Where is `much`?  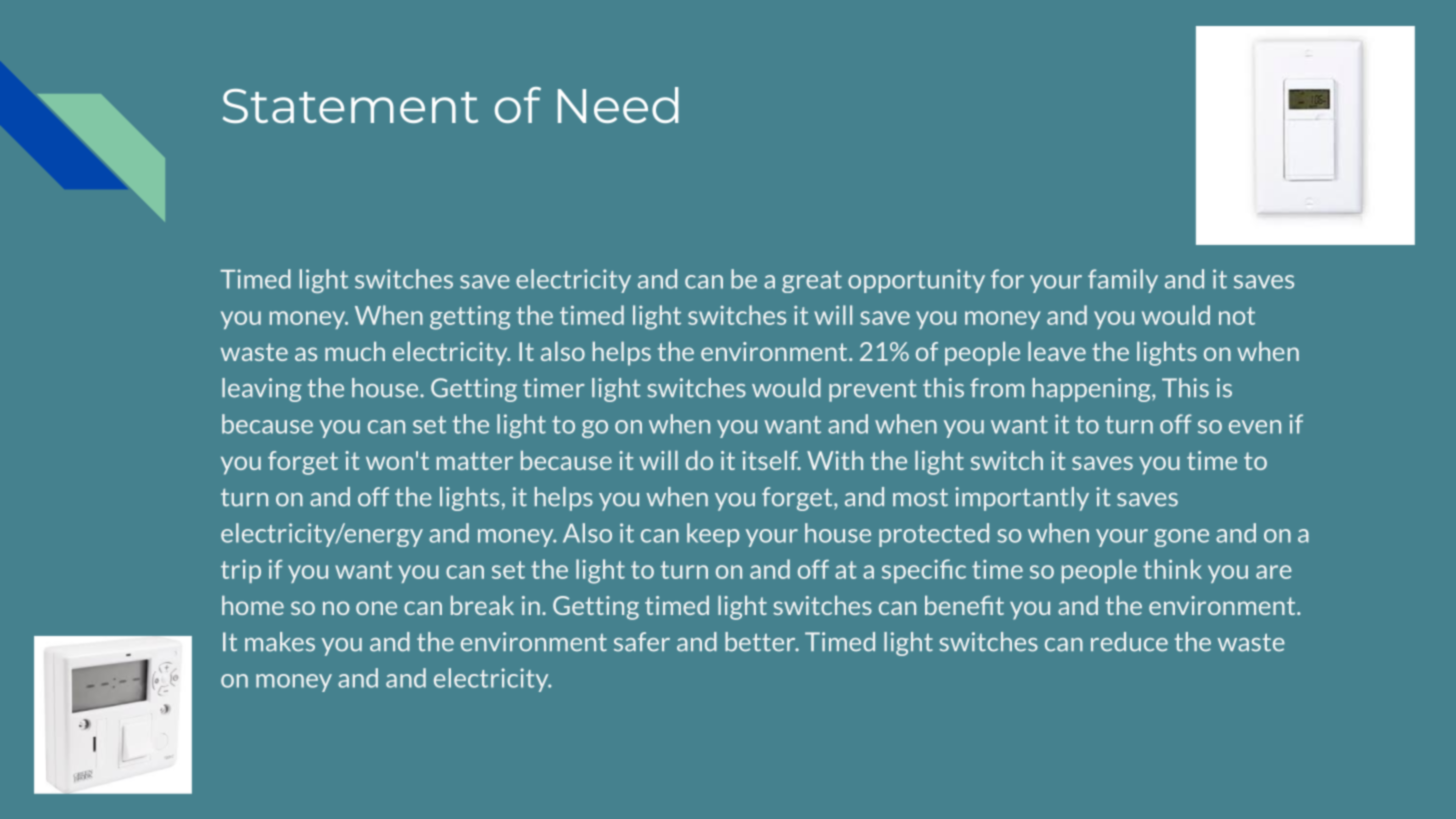 much is located at coordinates (355, 351).
